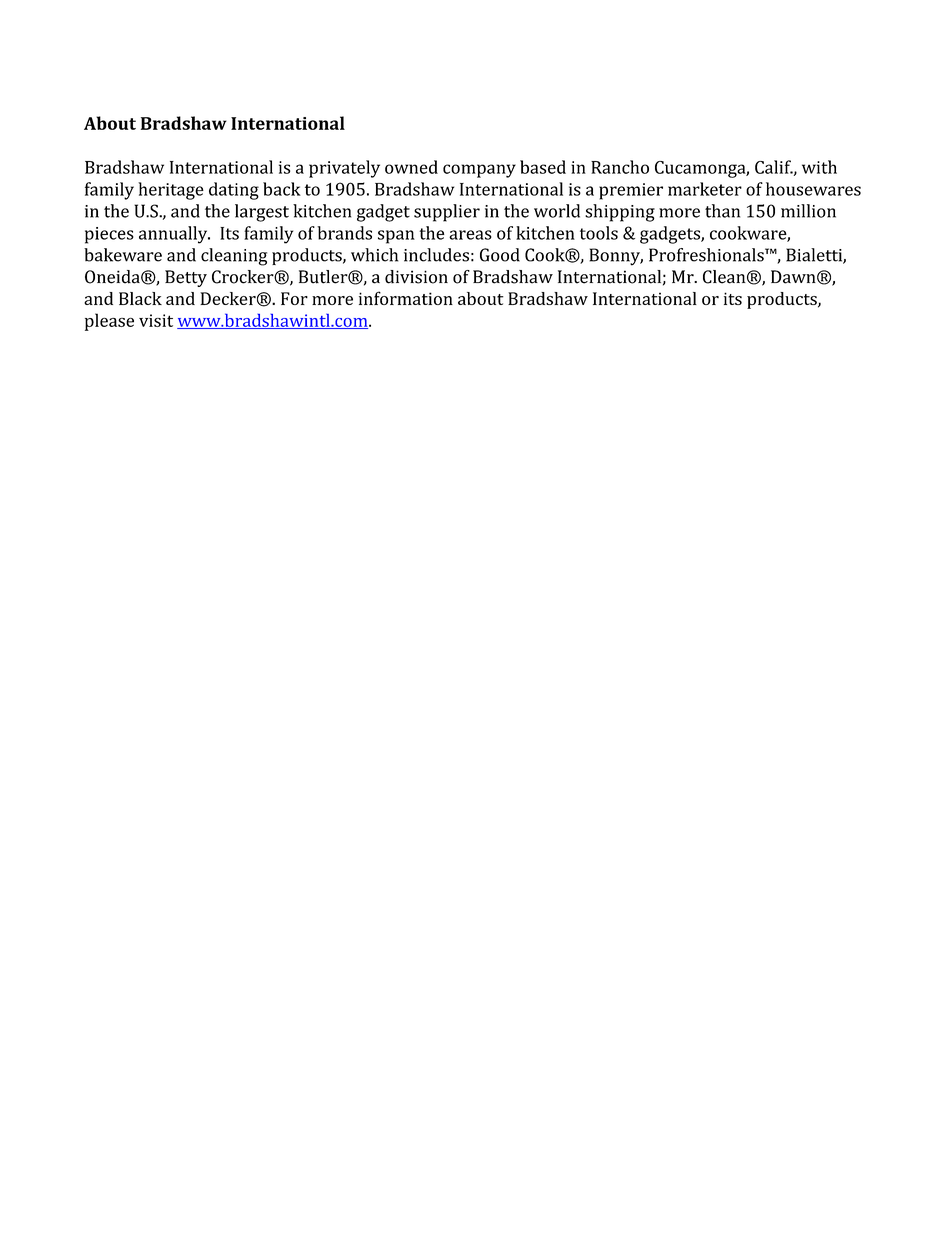  Describe the element at coordinates (819, 167) in the page. I see `with` at that location.
